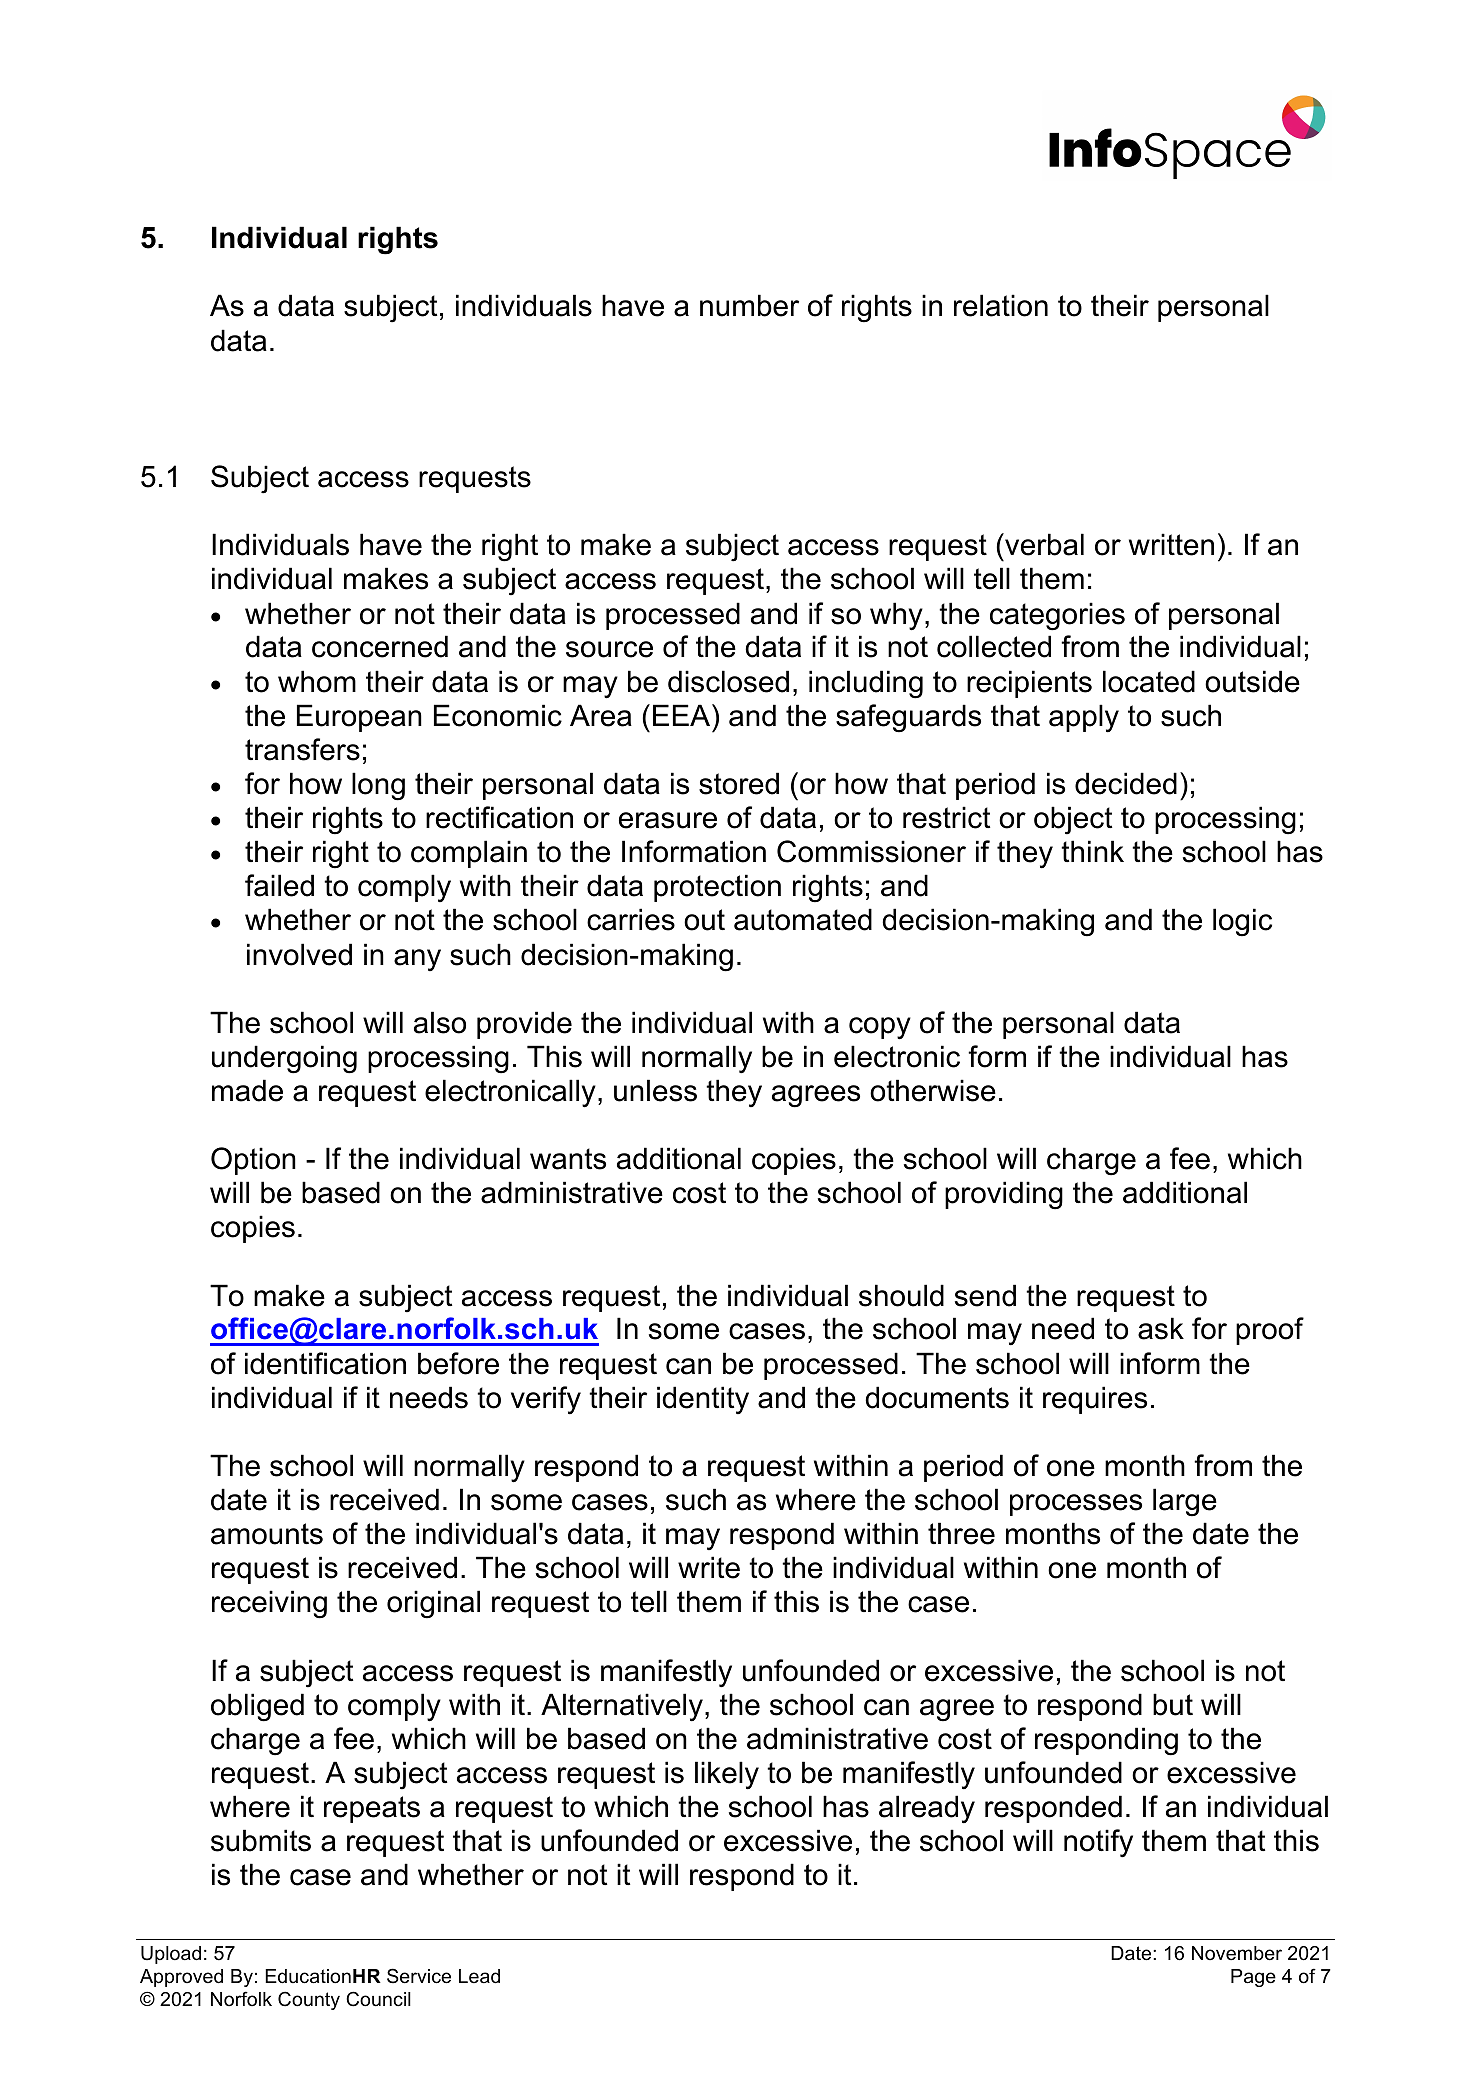  I want to click on write, so click(709, 1567).
